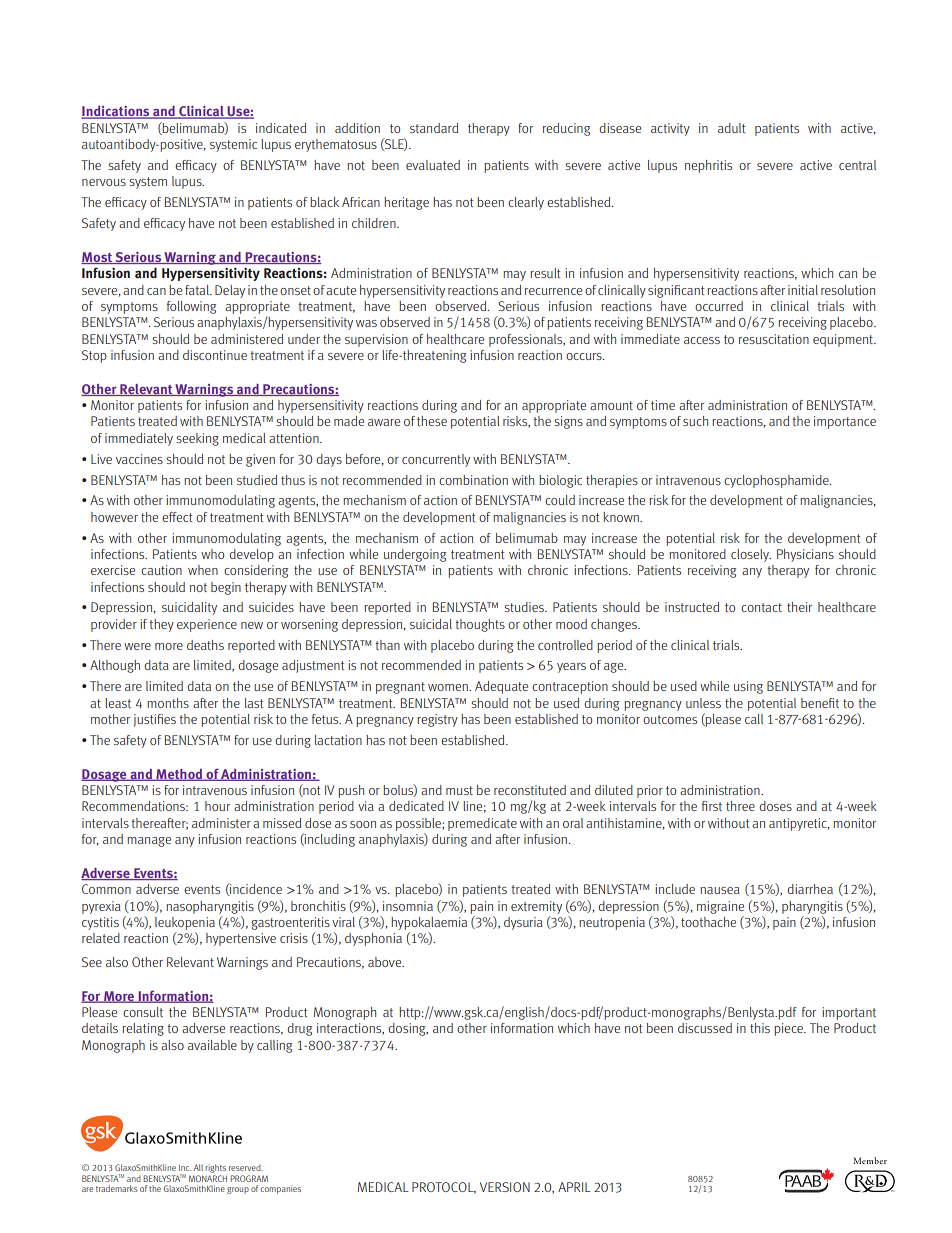 Image resolution: width=952 pixels, height=1233 pixels. Describe the element at coordinates (205, 645) in the document. I see `deaths` at that location.
